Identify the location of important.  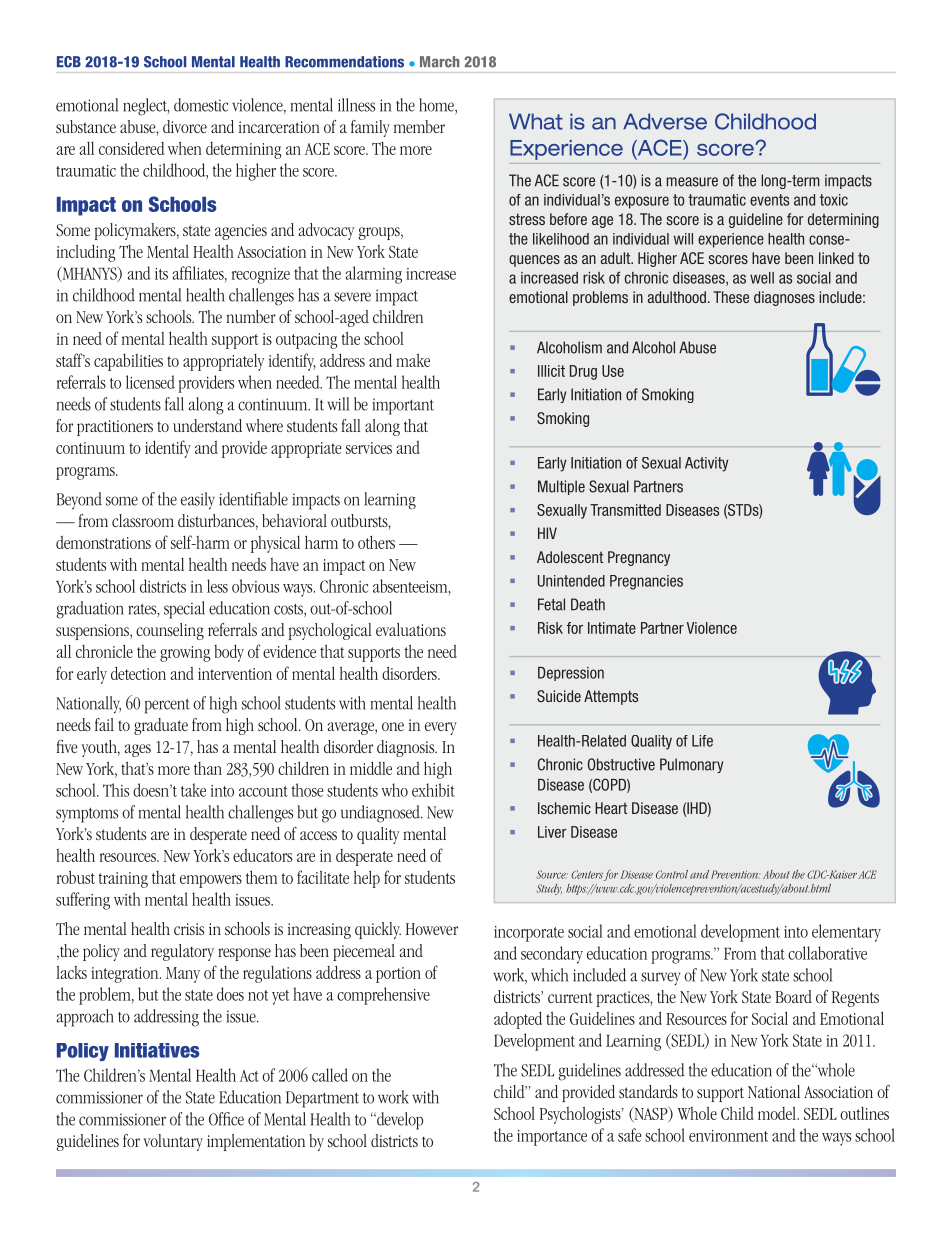
(403, 406).
